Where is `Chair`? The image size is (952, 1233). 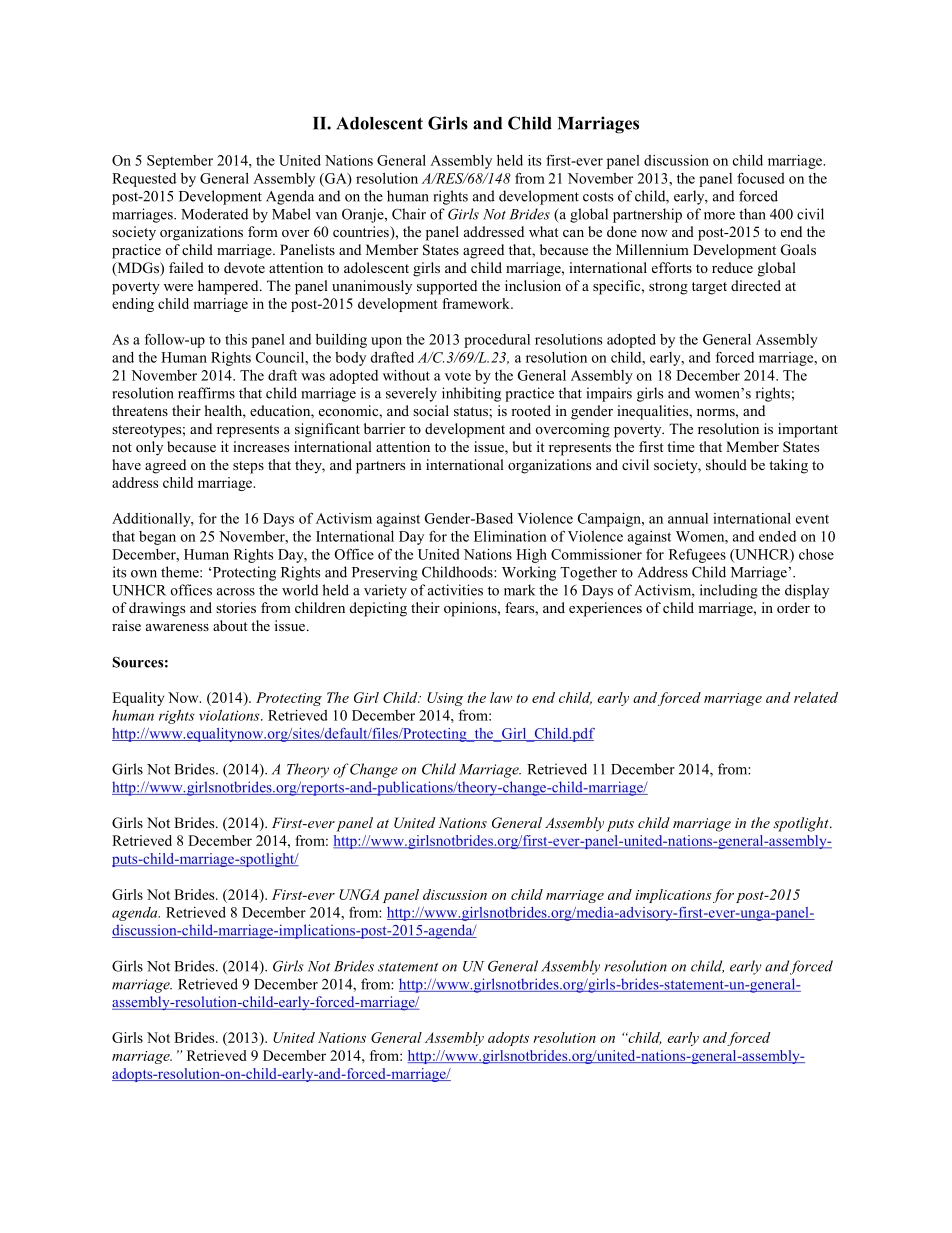
Chair is located at coordinates (409, 214).
